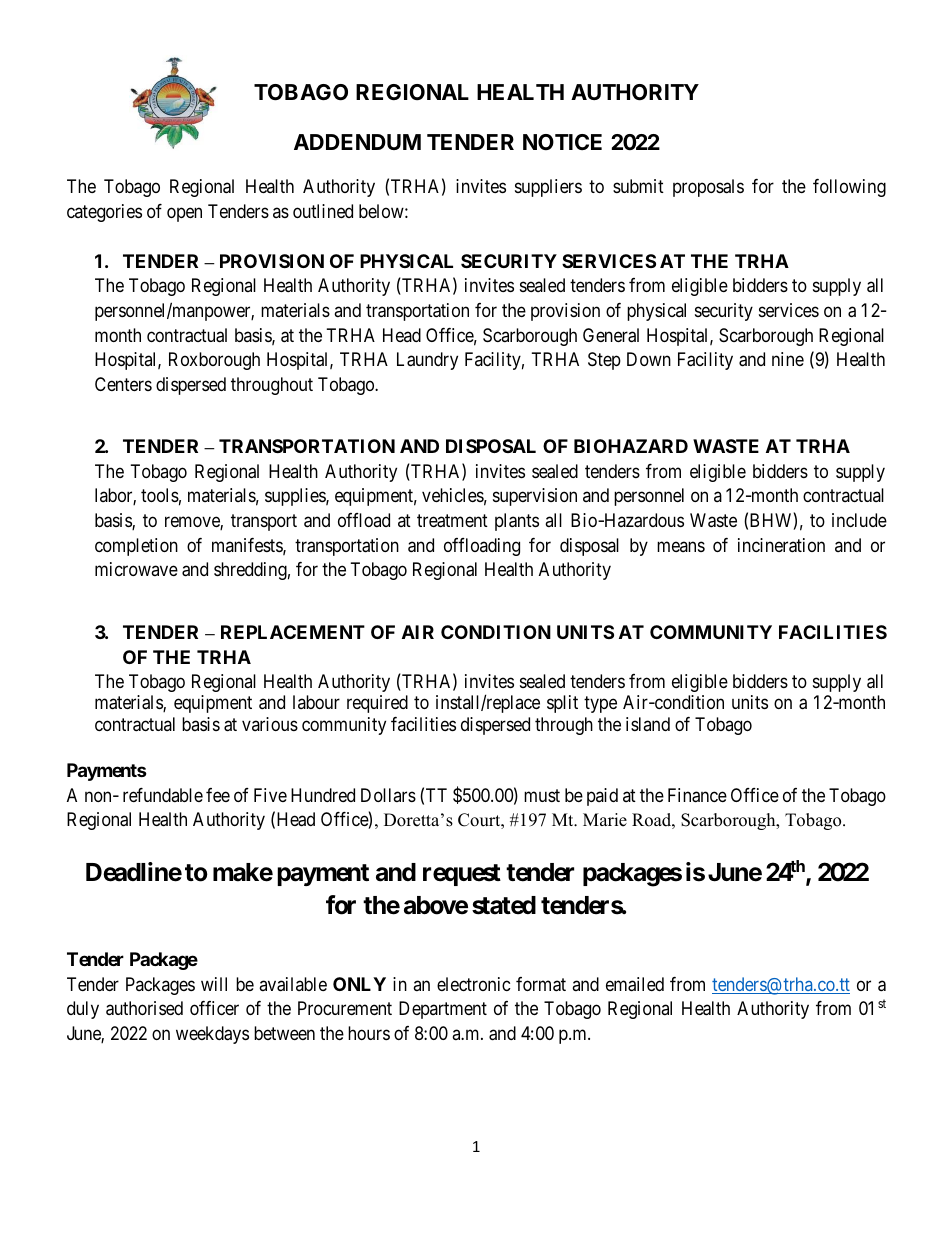  What do you see at coordinates (548, 188) in the screenshot?
I see `suppliers` at bounding box center [548, 188].
